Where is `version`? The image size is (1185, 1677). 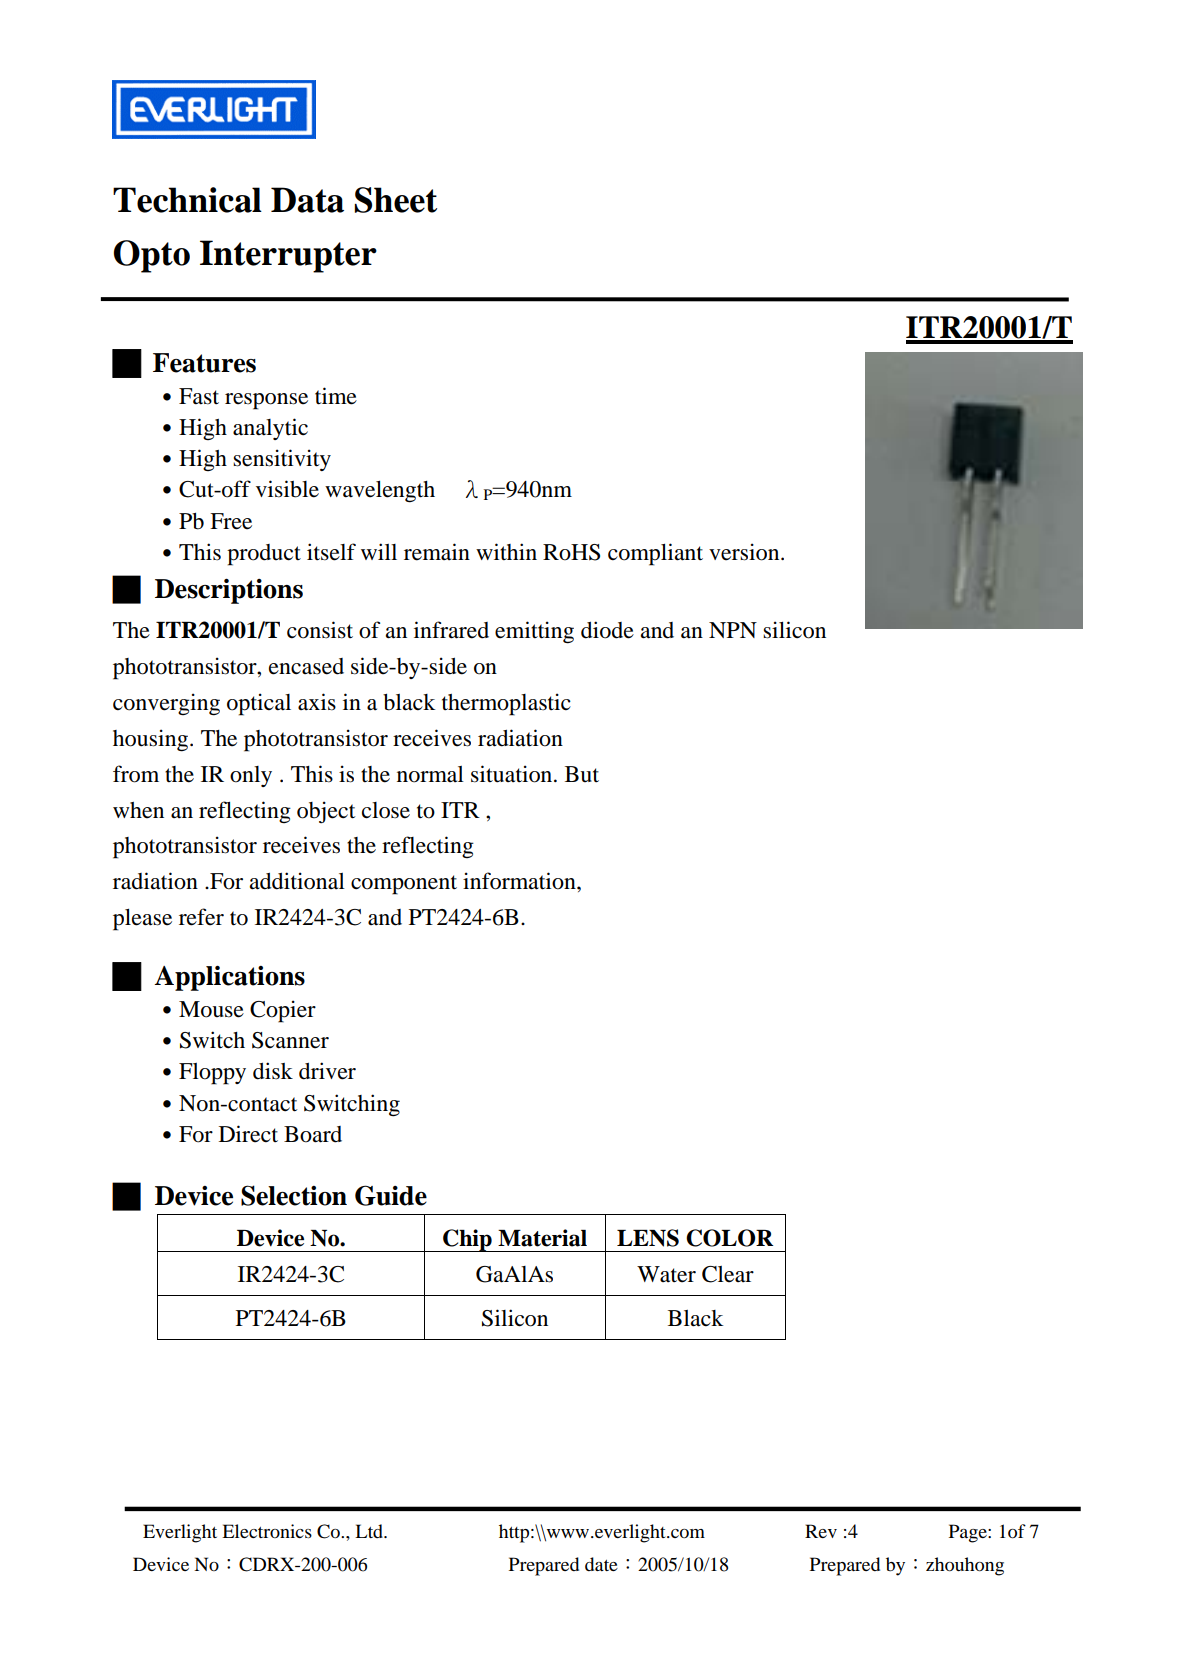
version is located at coordinates (745, 552).
